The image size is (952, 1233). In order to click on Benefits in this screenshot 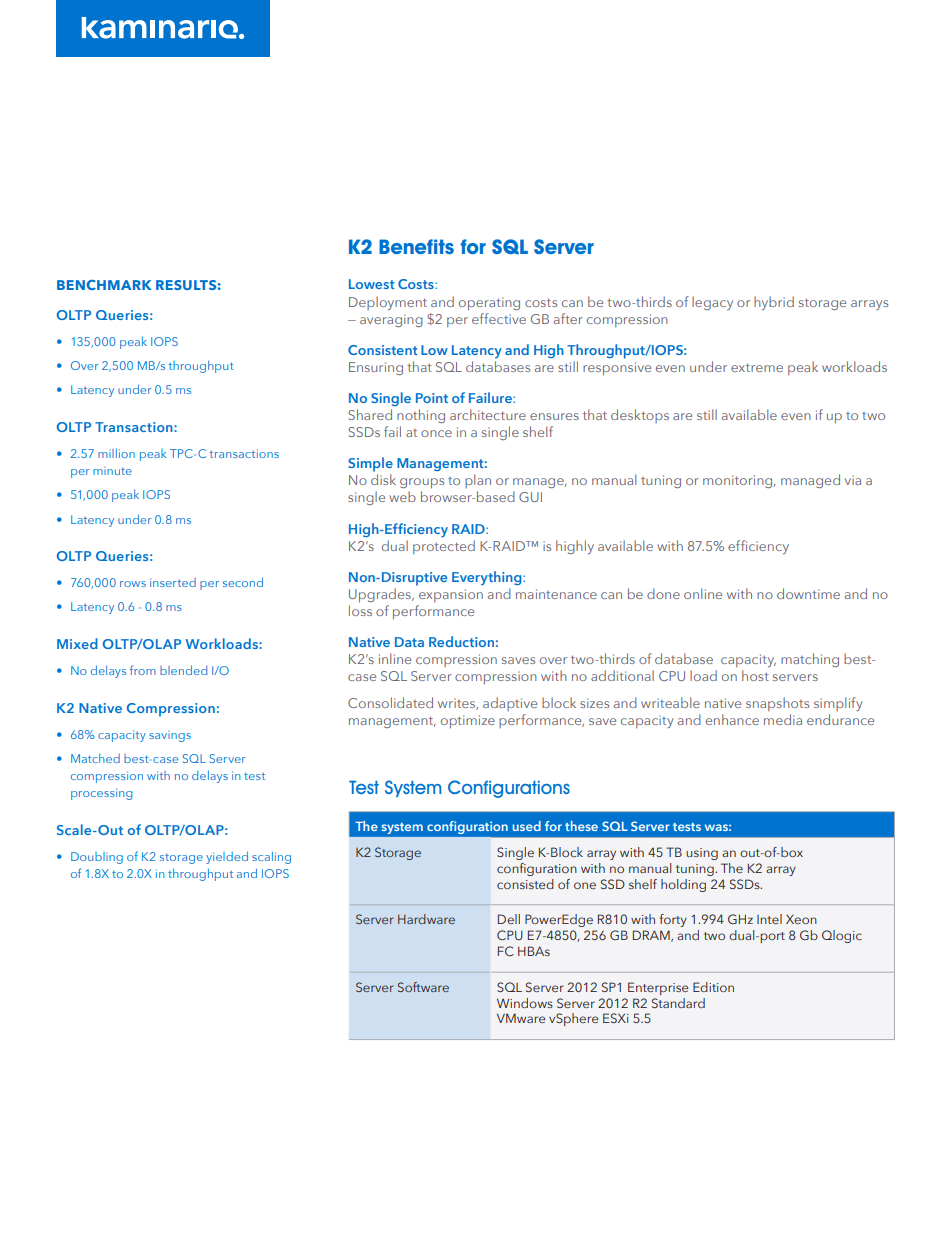, I will do `click(416, 246)`.
